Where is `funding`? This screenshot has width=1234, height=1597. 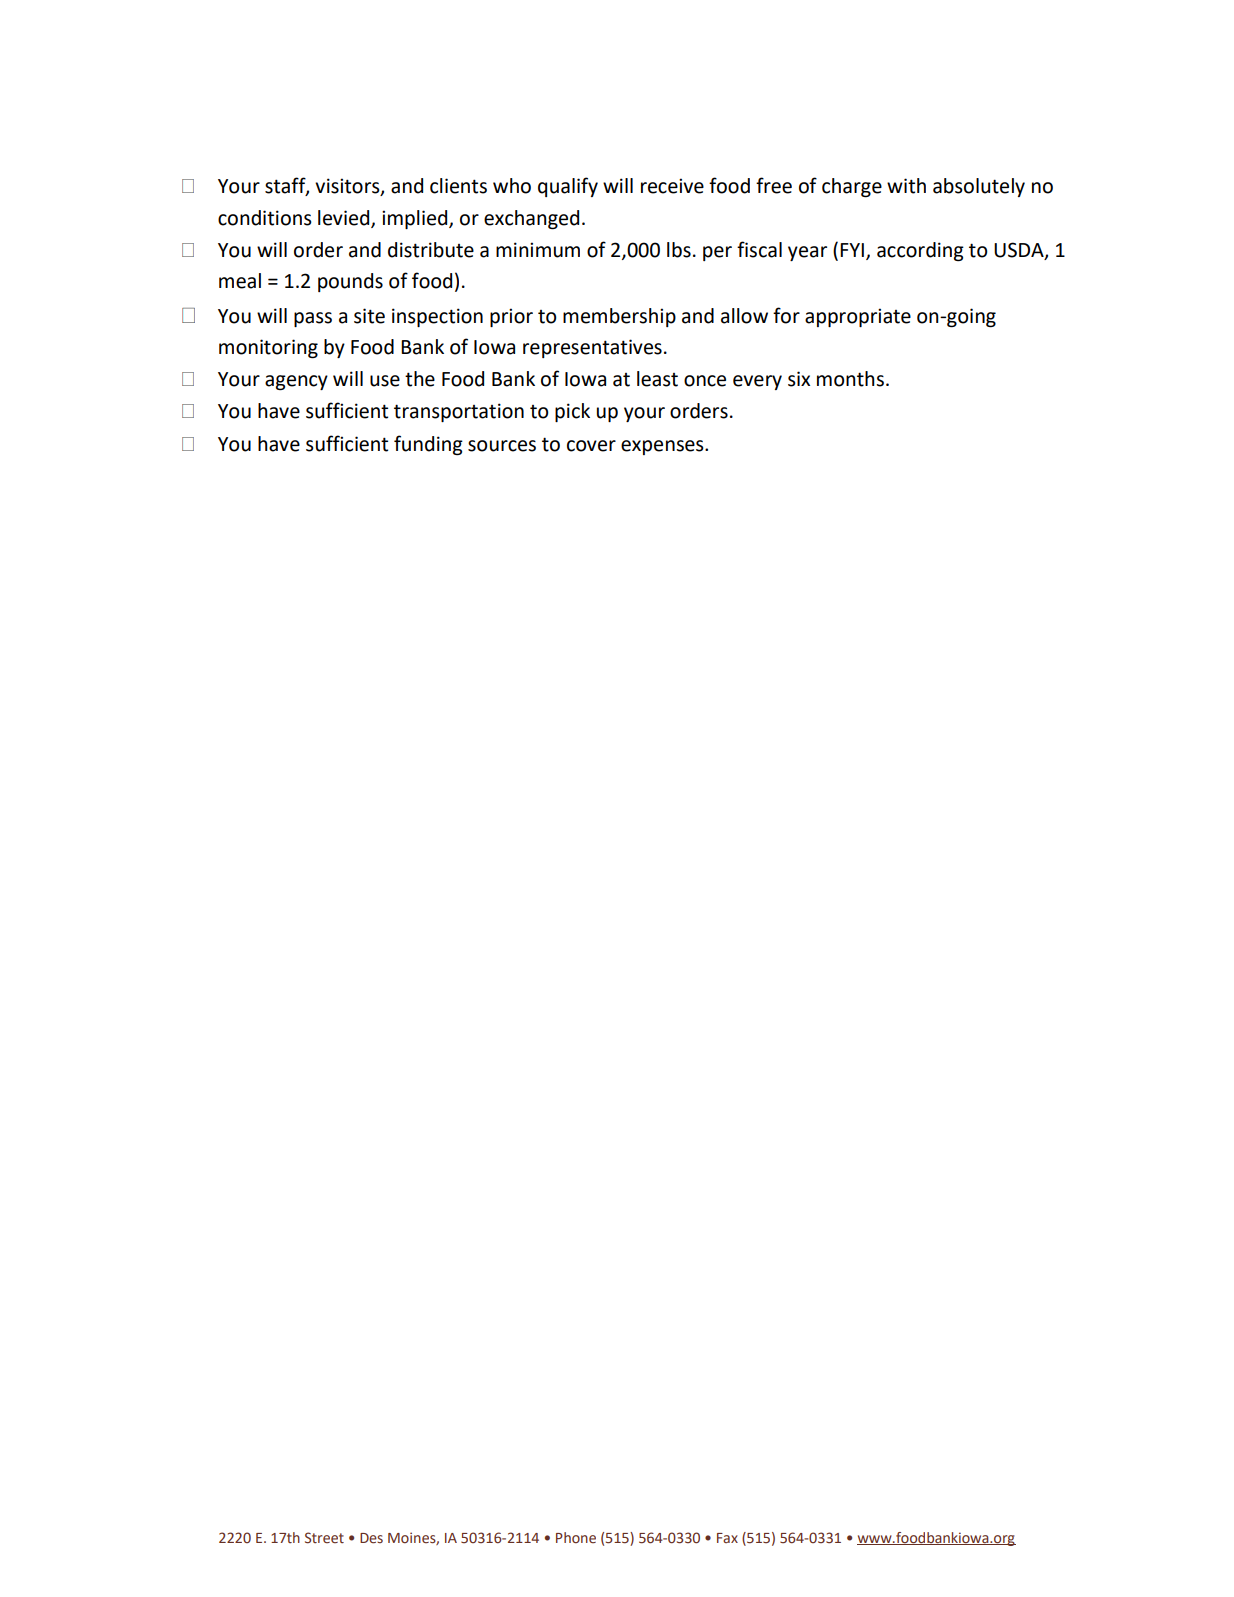
funding is located at coordinates (428, 445).
